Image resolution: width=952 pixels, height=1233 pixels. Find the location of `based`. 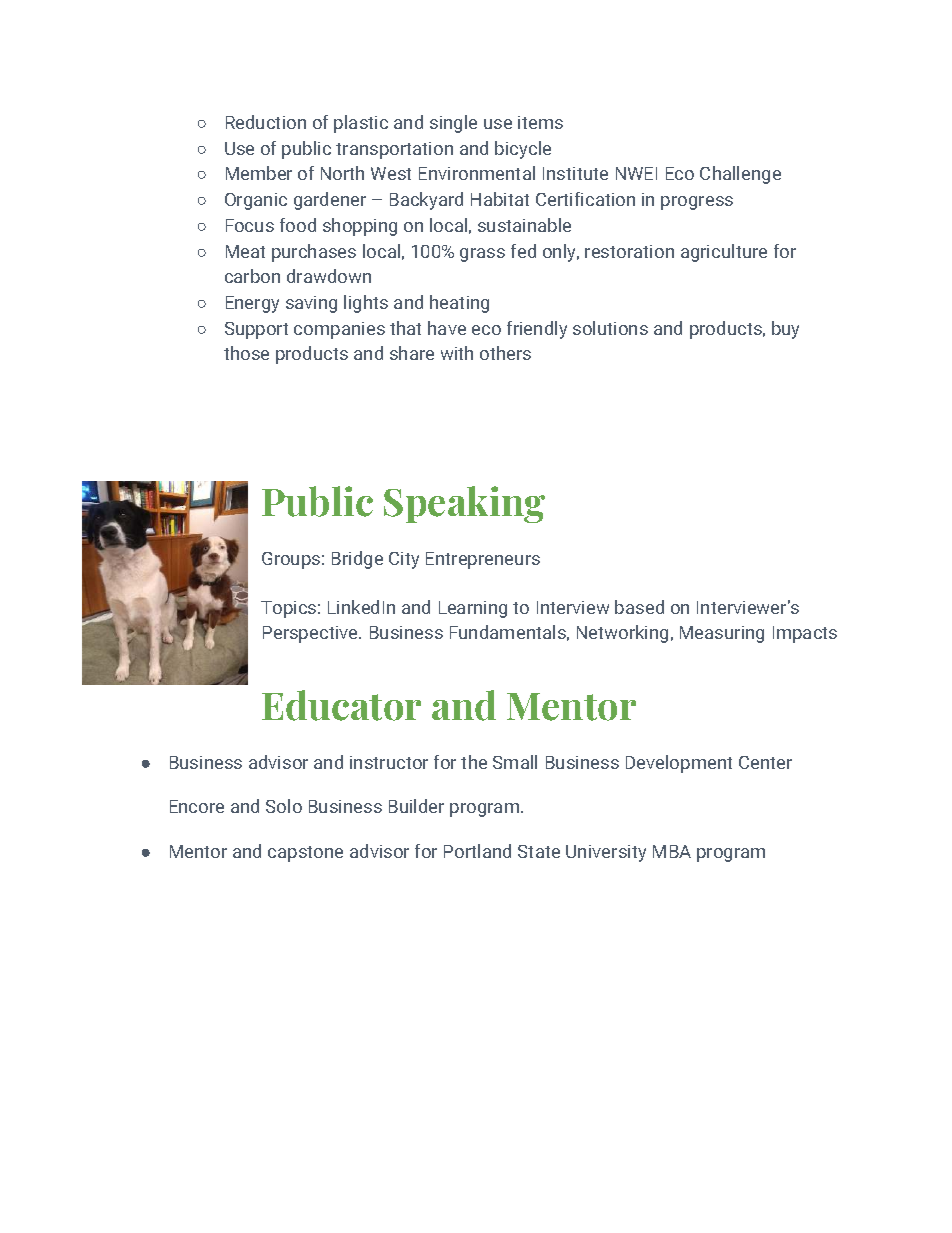

based is located at coordinates (639, 607).
